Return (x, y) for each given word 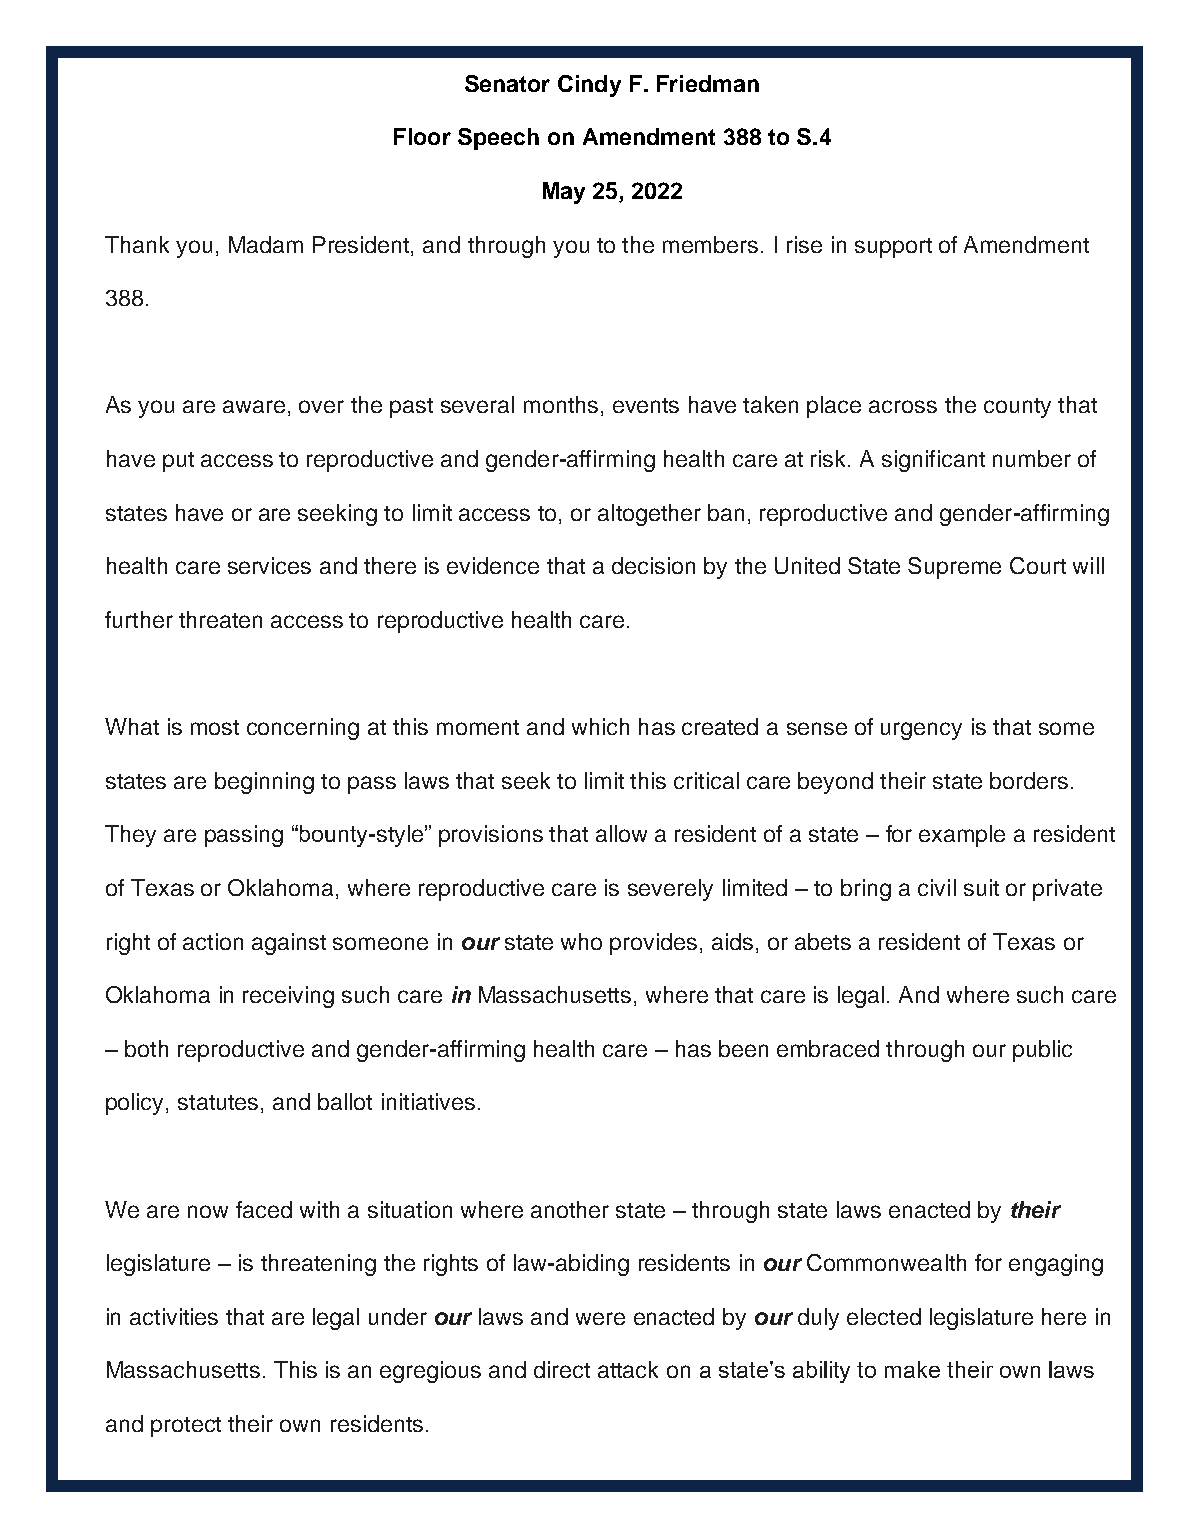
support (893, 248)
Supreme (954, 568)
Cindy (589, 86)
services (269, 565)
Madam (266, 244)
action (213, 941)
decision (653, 565)
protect (186, 1427)
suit (981, 887)
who (581, 941)
